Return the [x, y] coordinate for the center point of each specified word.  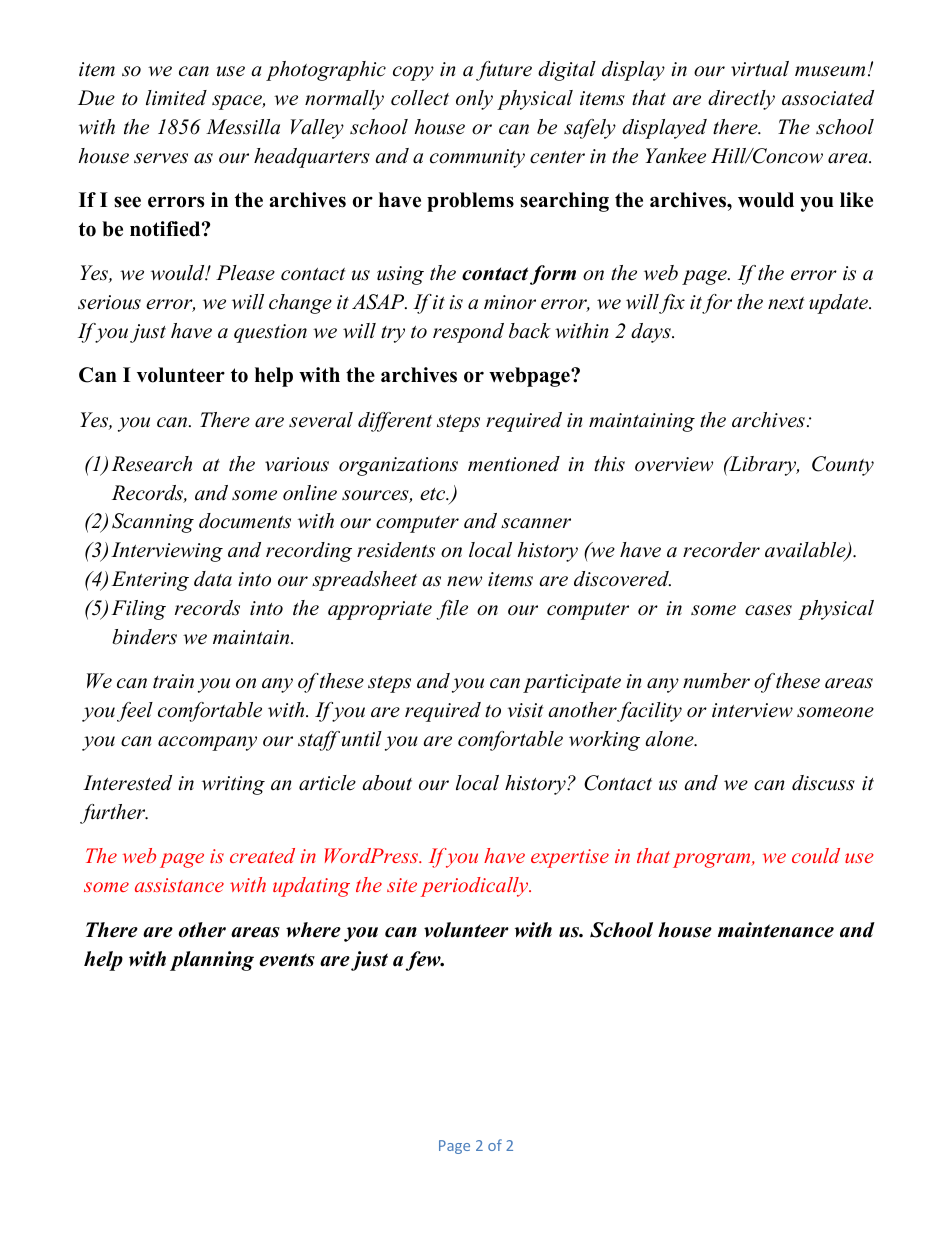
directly [741, 100]
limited [176, 98]
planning [212, 961]
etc [434, 494]
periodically [476, 887]
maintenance [776, 930]
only [474, 100]
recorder [721, 550]
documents [245, 521]
